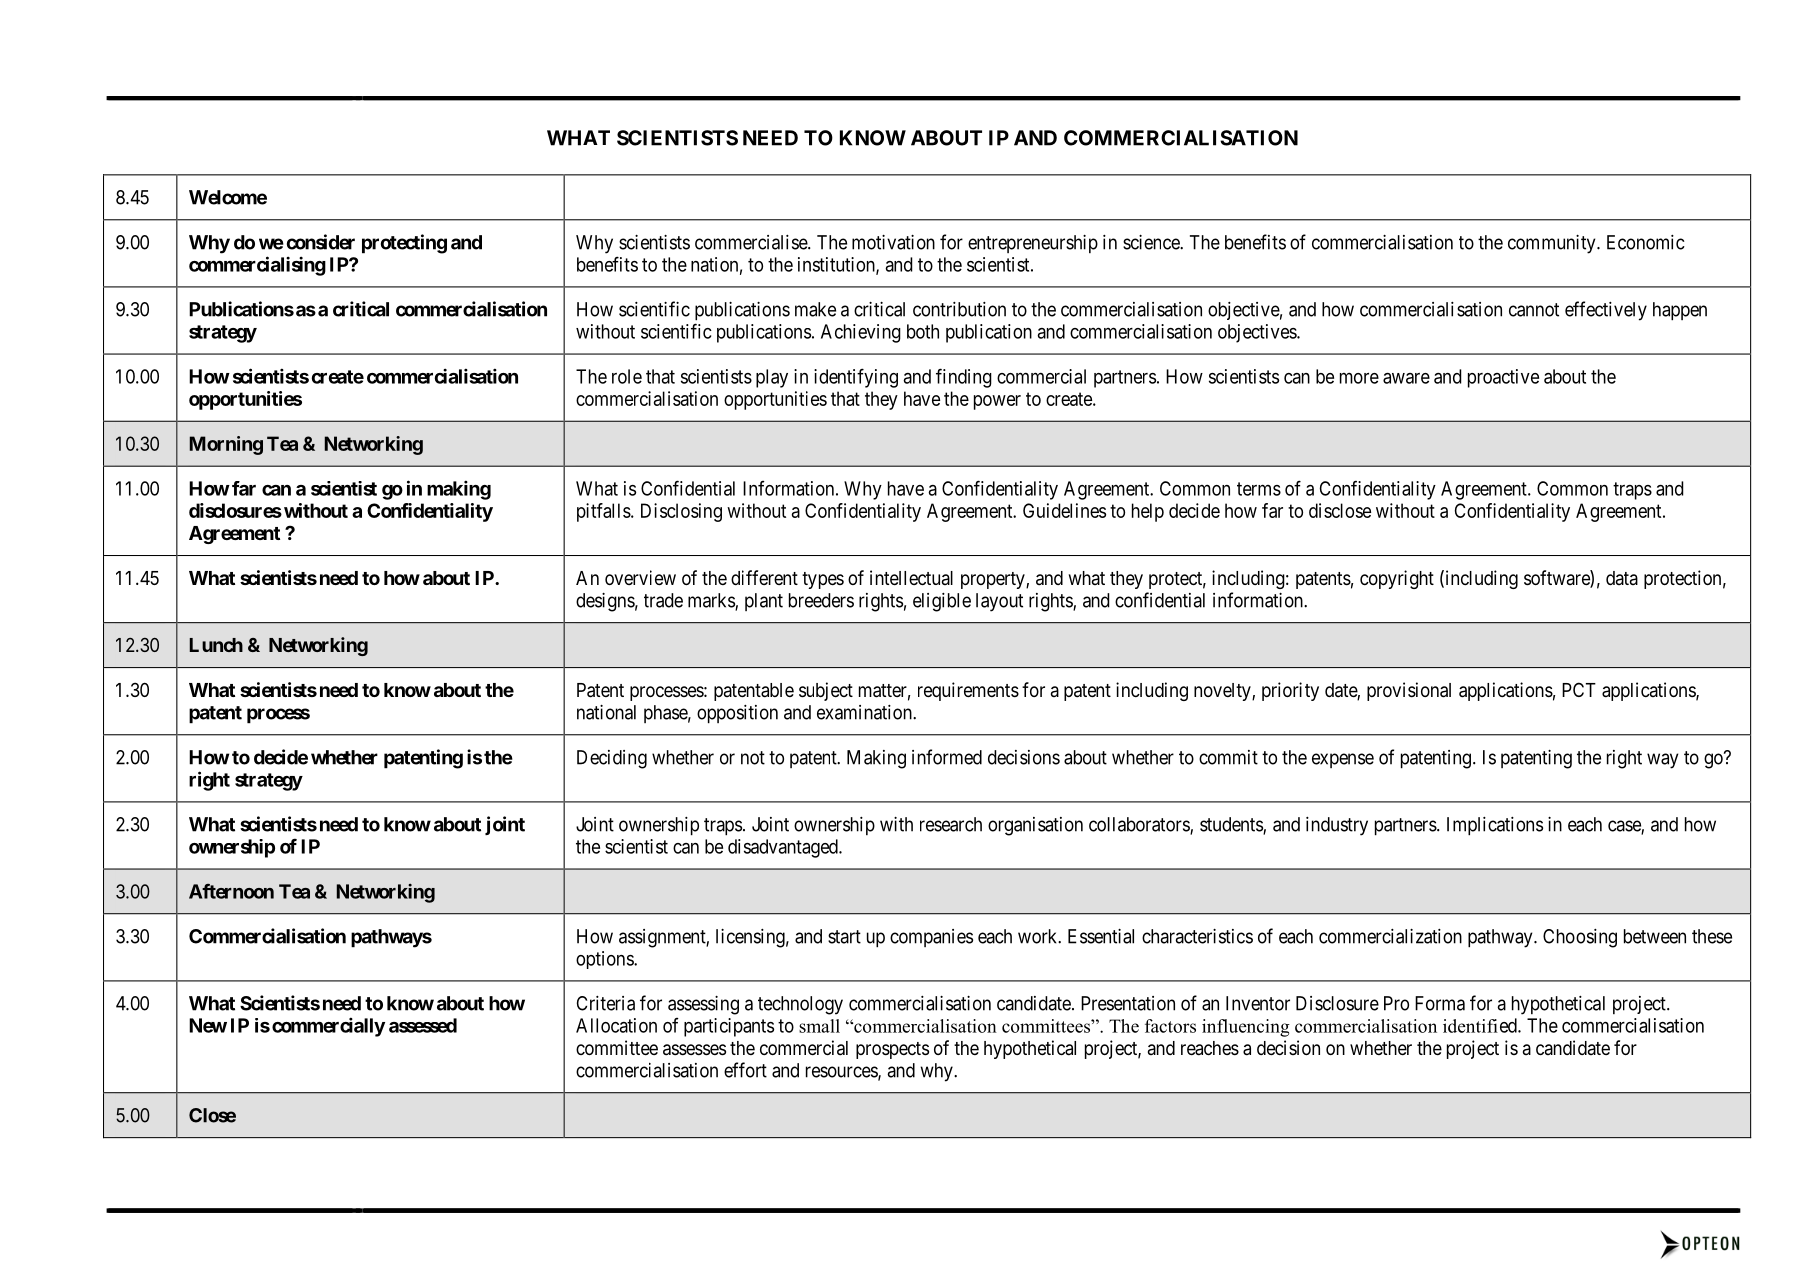  I want to click on consider, so click(321, 242).
